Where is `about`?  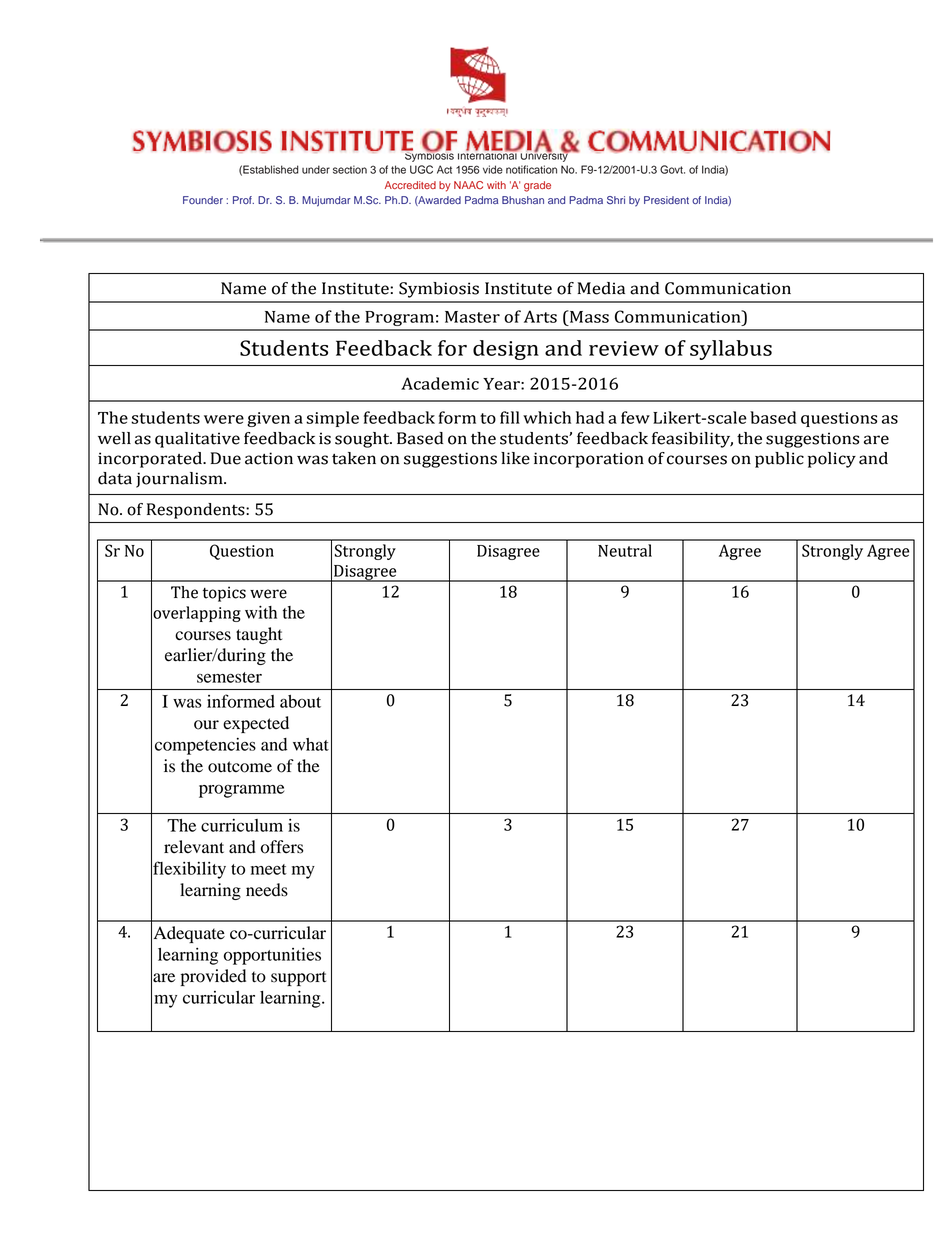
about is located at coordinates (300, 701).
